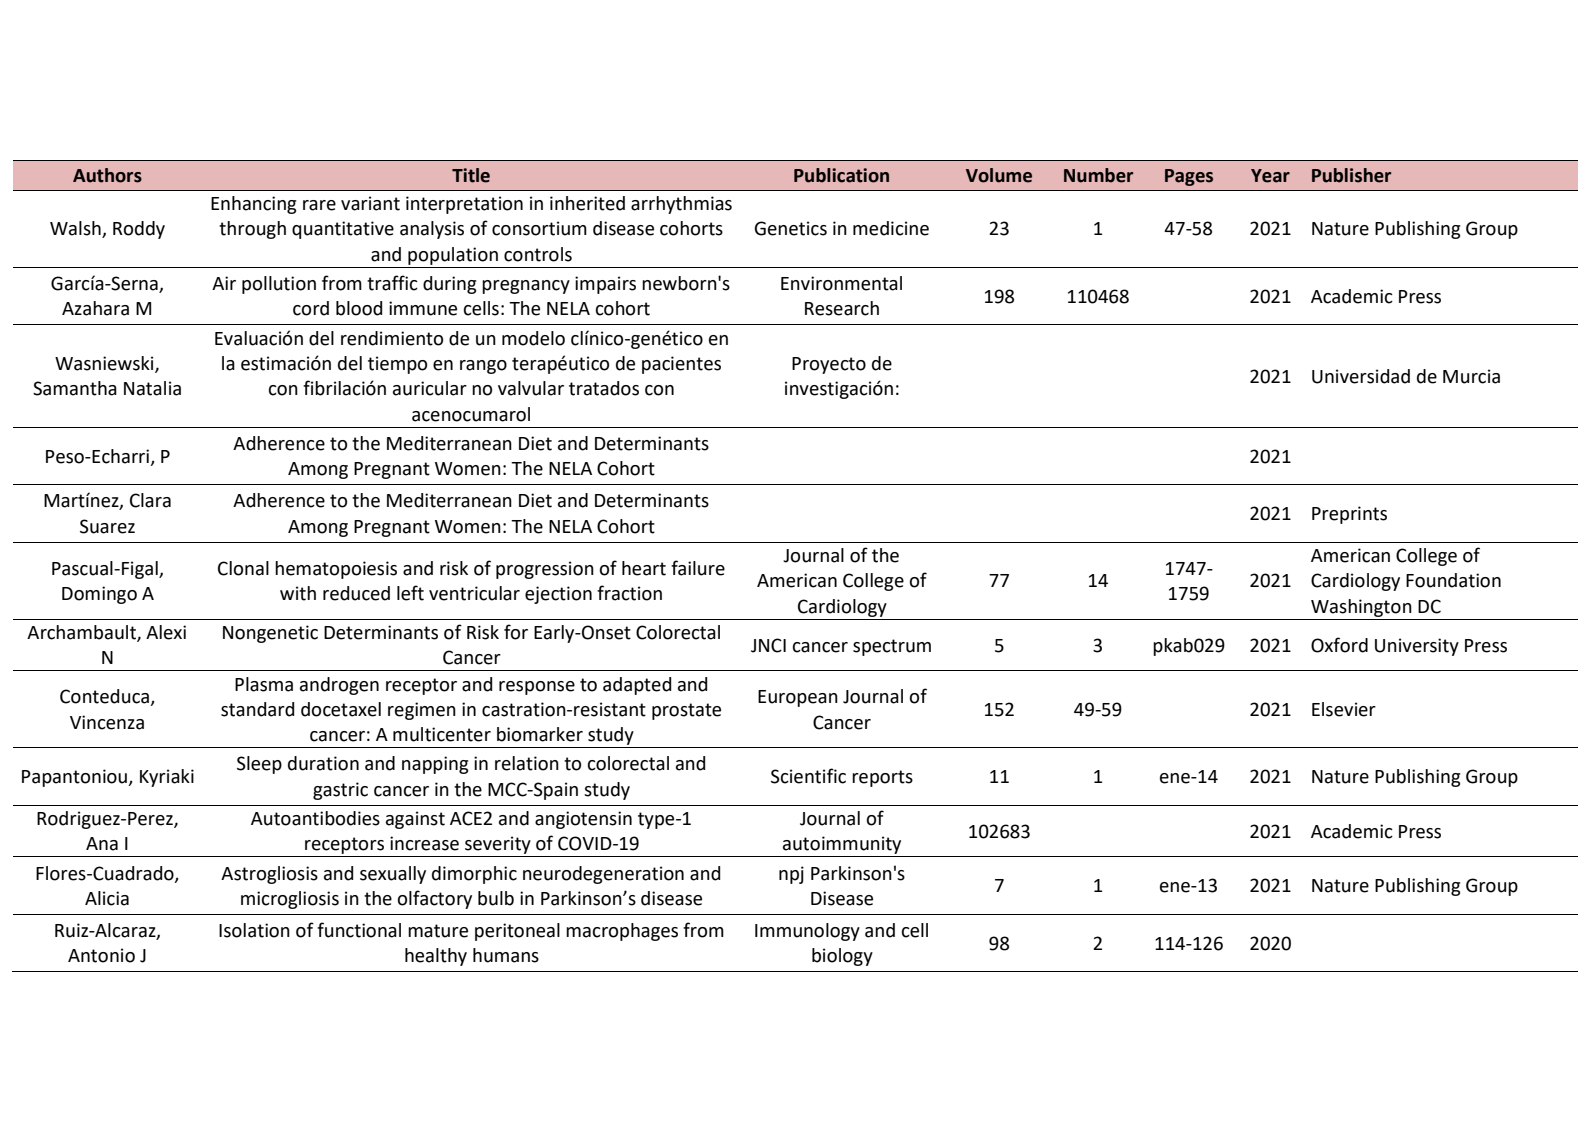 The width and height of the image is (1588, 1123). Describe the element at coordinates (531, 388) in the image. I see `valvular` at that location.
